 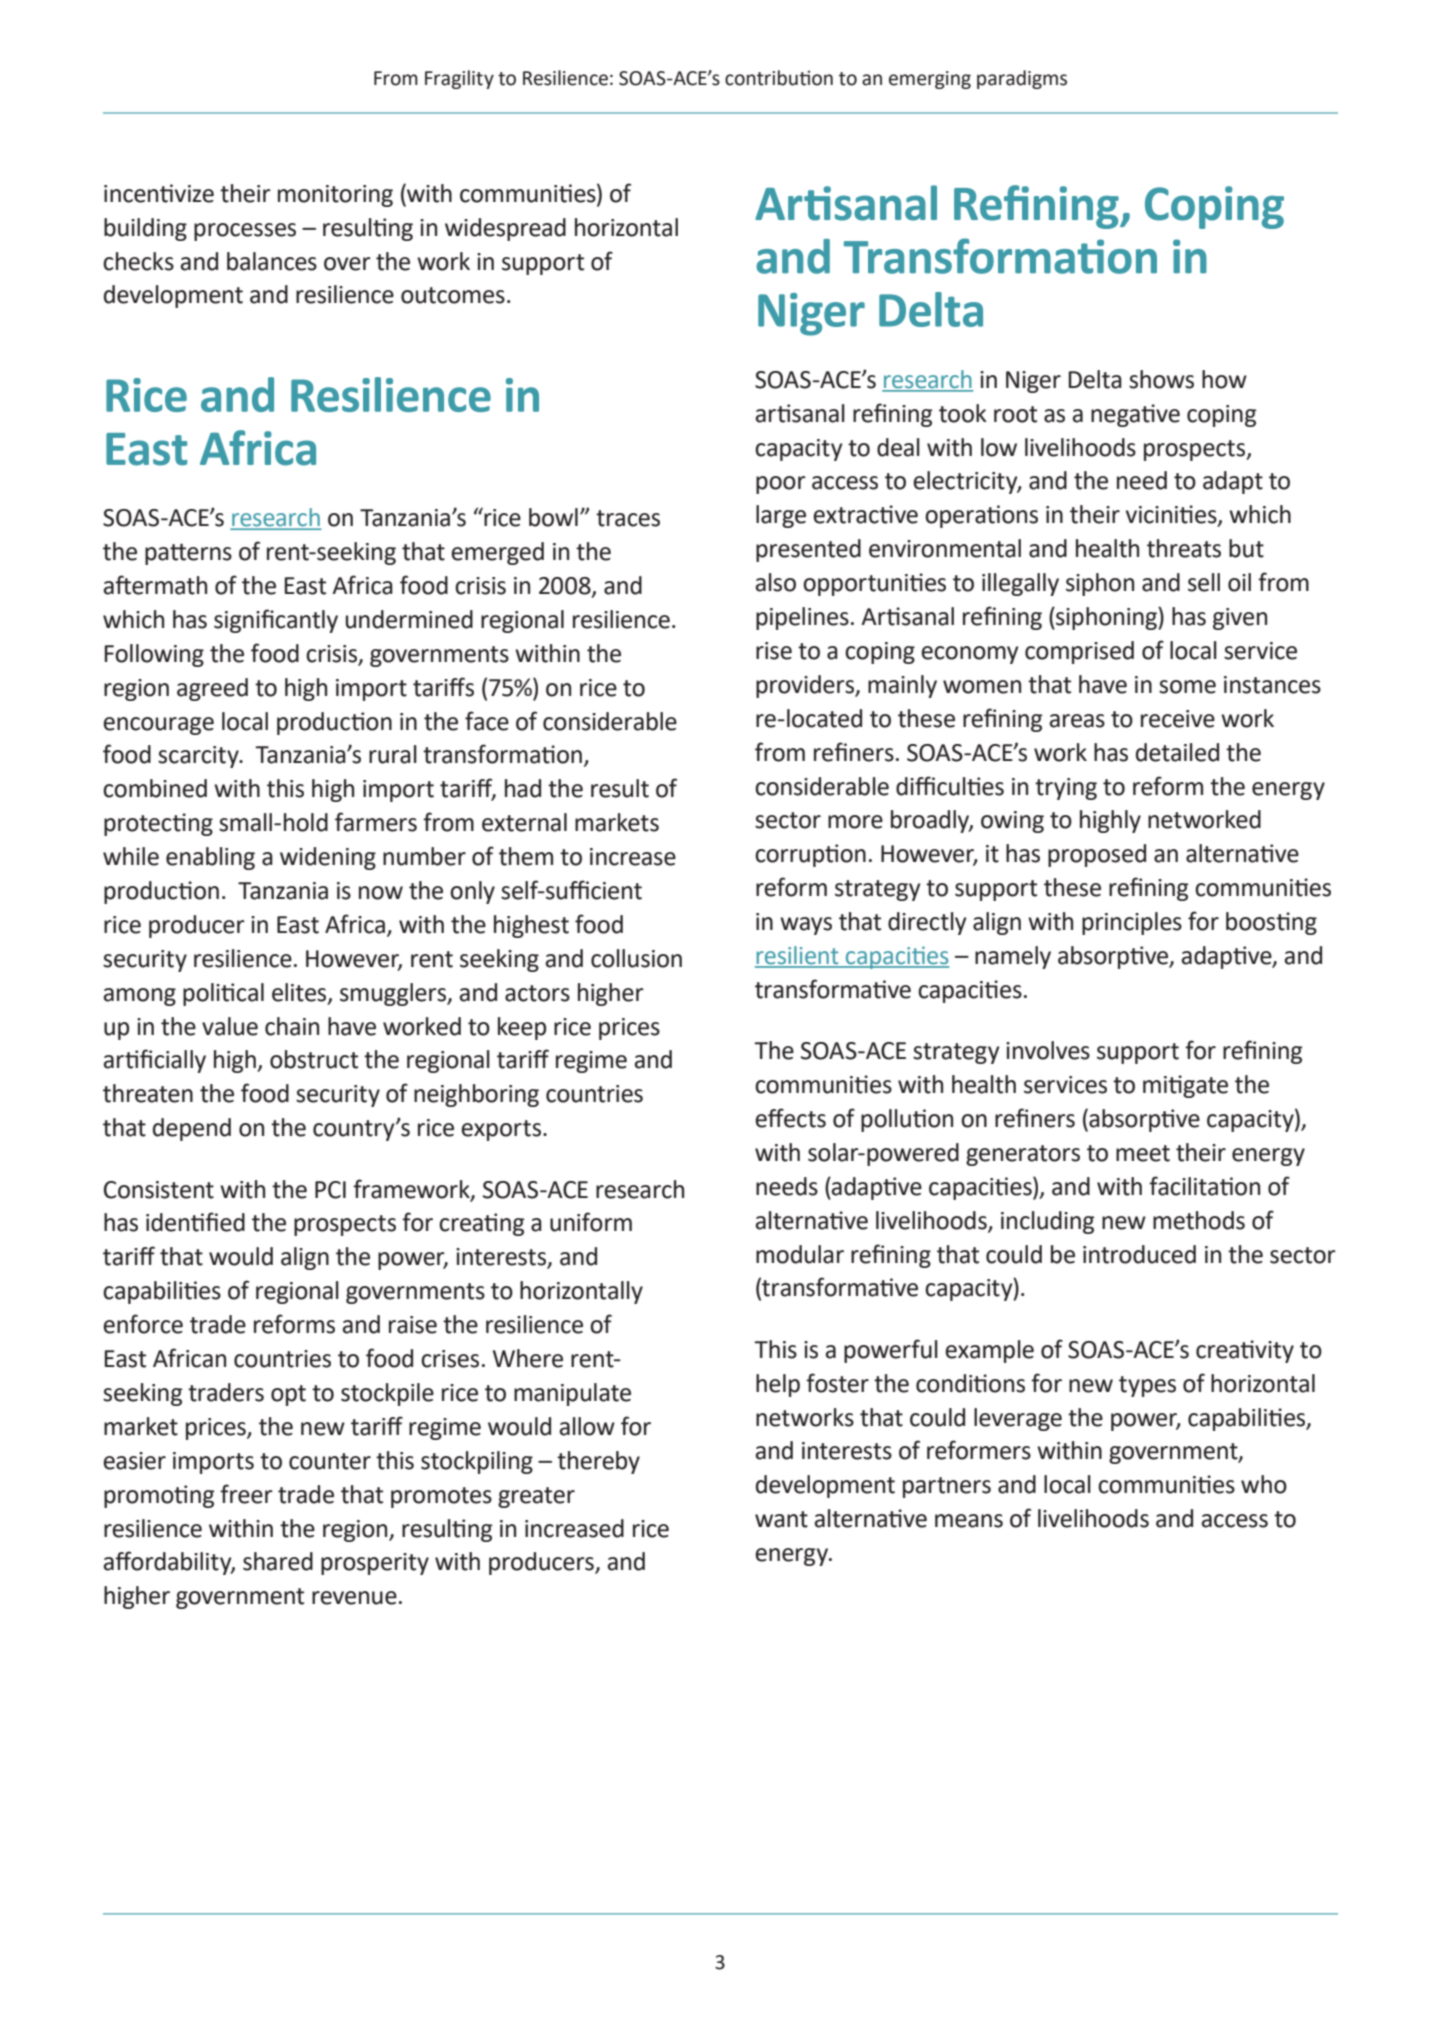 I want to click on elites, so click(x=300, y=993).
